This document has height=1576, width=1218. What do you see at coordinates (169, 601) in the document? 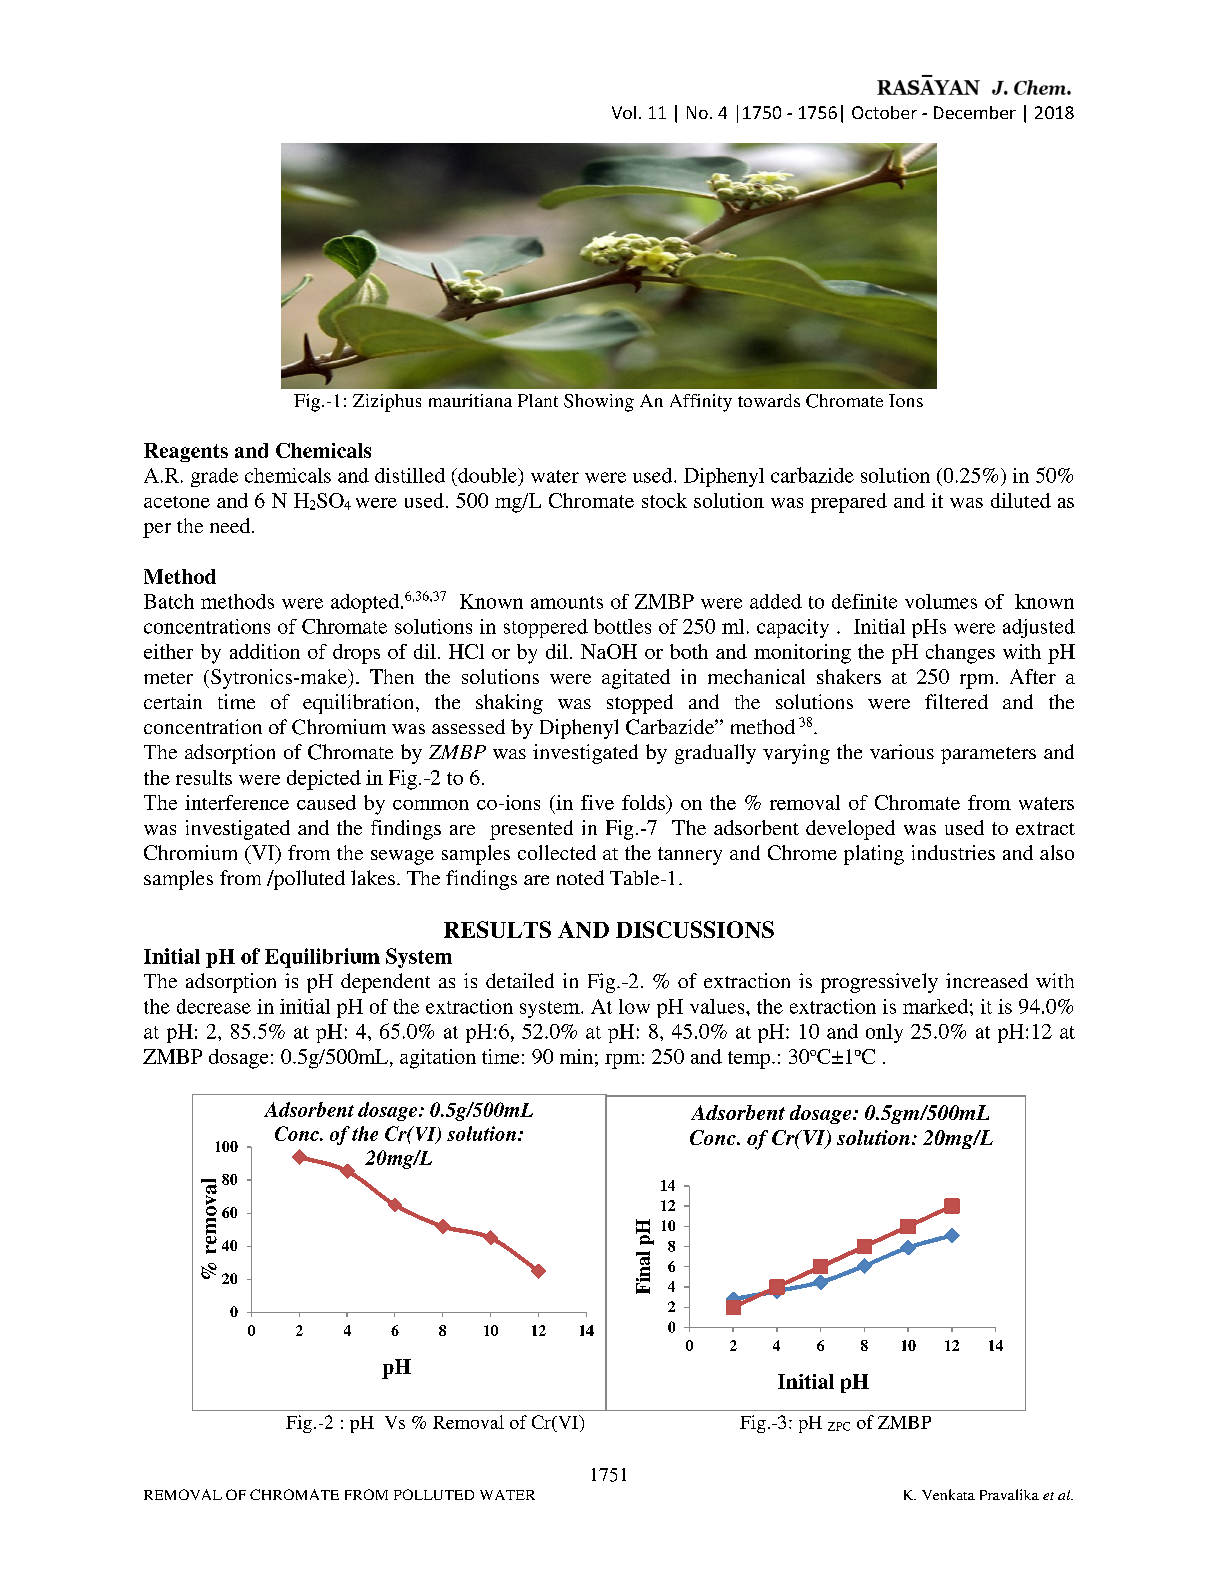
I see `Batch` at bounding box center [169, 601].
